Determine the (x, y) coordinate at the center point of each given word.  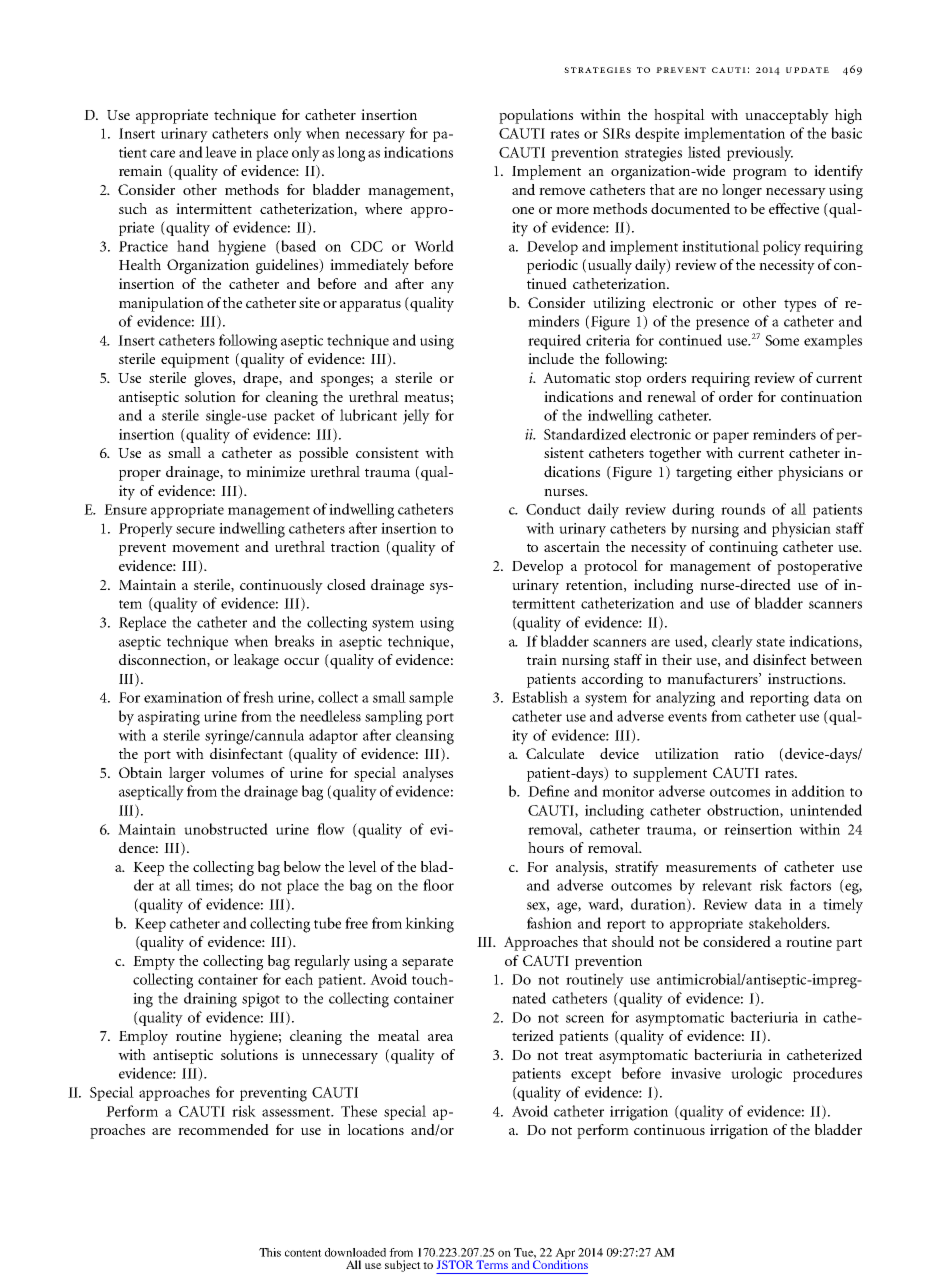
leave (220, 152)
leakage (256, 661)
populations (536, 116)
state (770, 642)
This (270, 1252)
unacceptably (787, 116)
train (542, 659)
